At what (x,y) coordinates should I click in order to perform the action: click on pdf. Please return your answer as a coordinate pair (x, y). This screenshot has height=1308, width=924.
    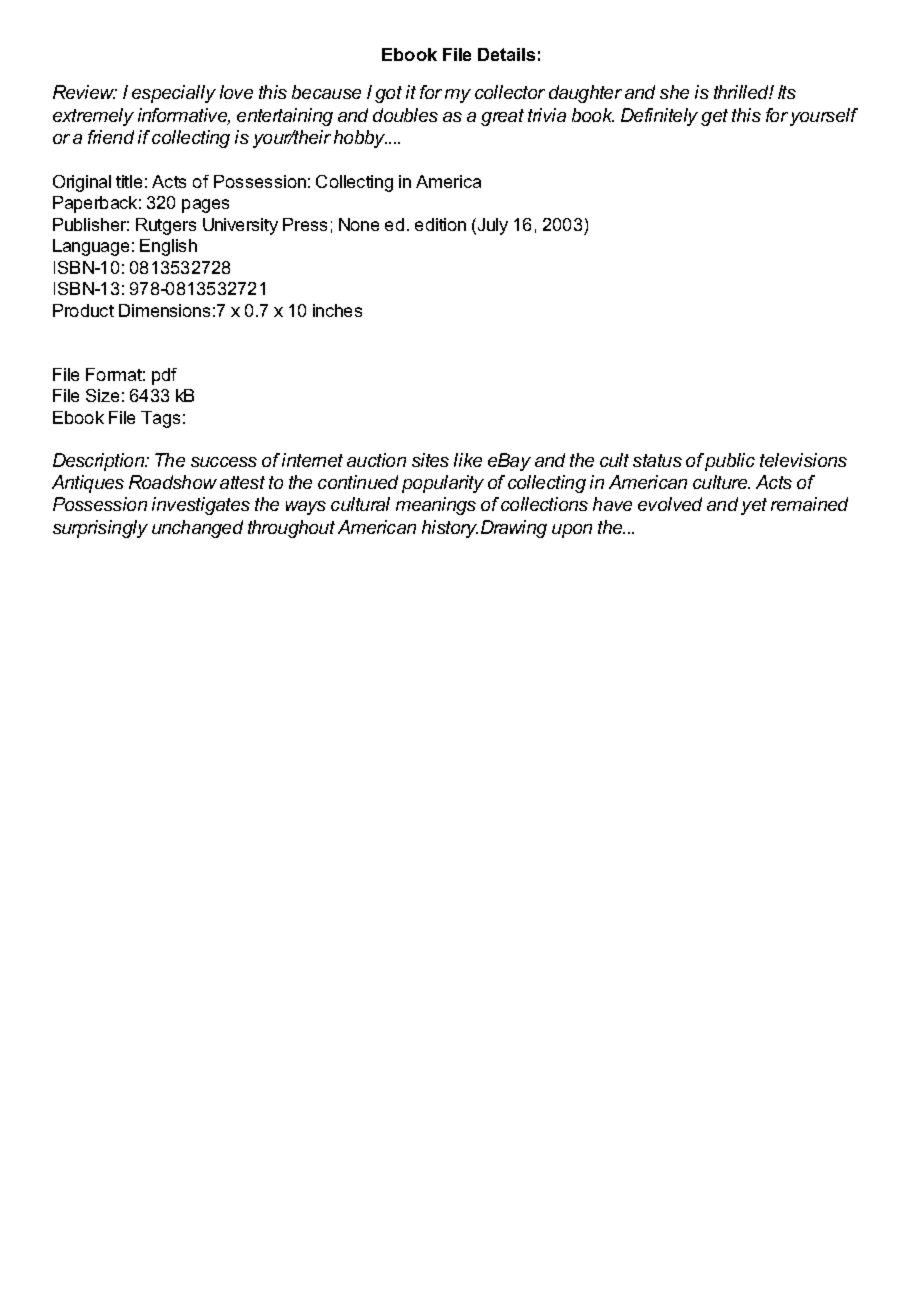
    Looking at the image, I should click on (164, 376).
